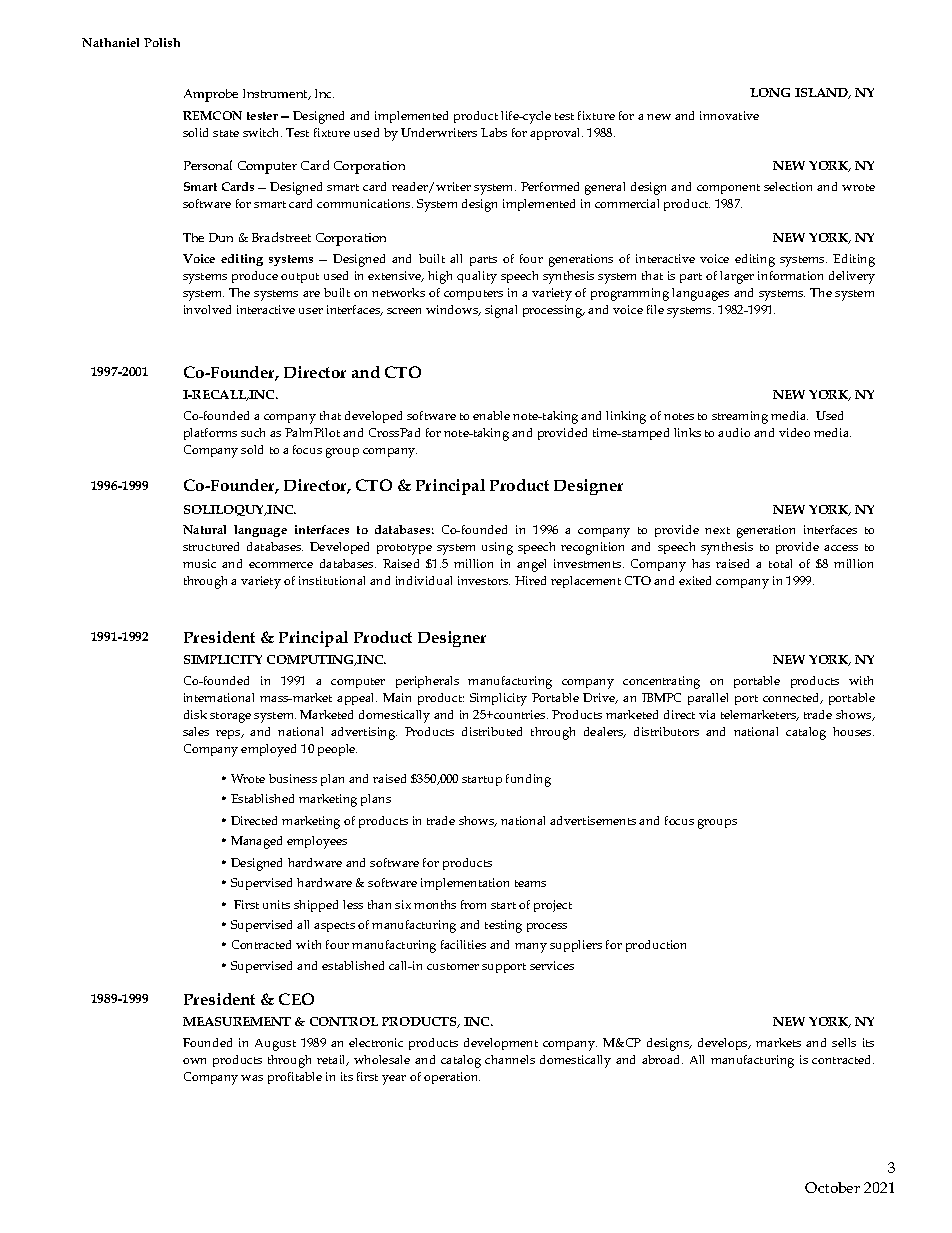  Describe the element at coordinates (530, 580) in the document. I see `Hired` at that location.
